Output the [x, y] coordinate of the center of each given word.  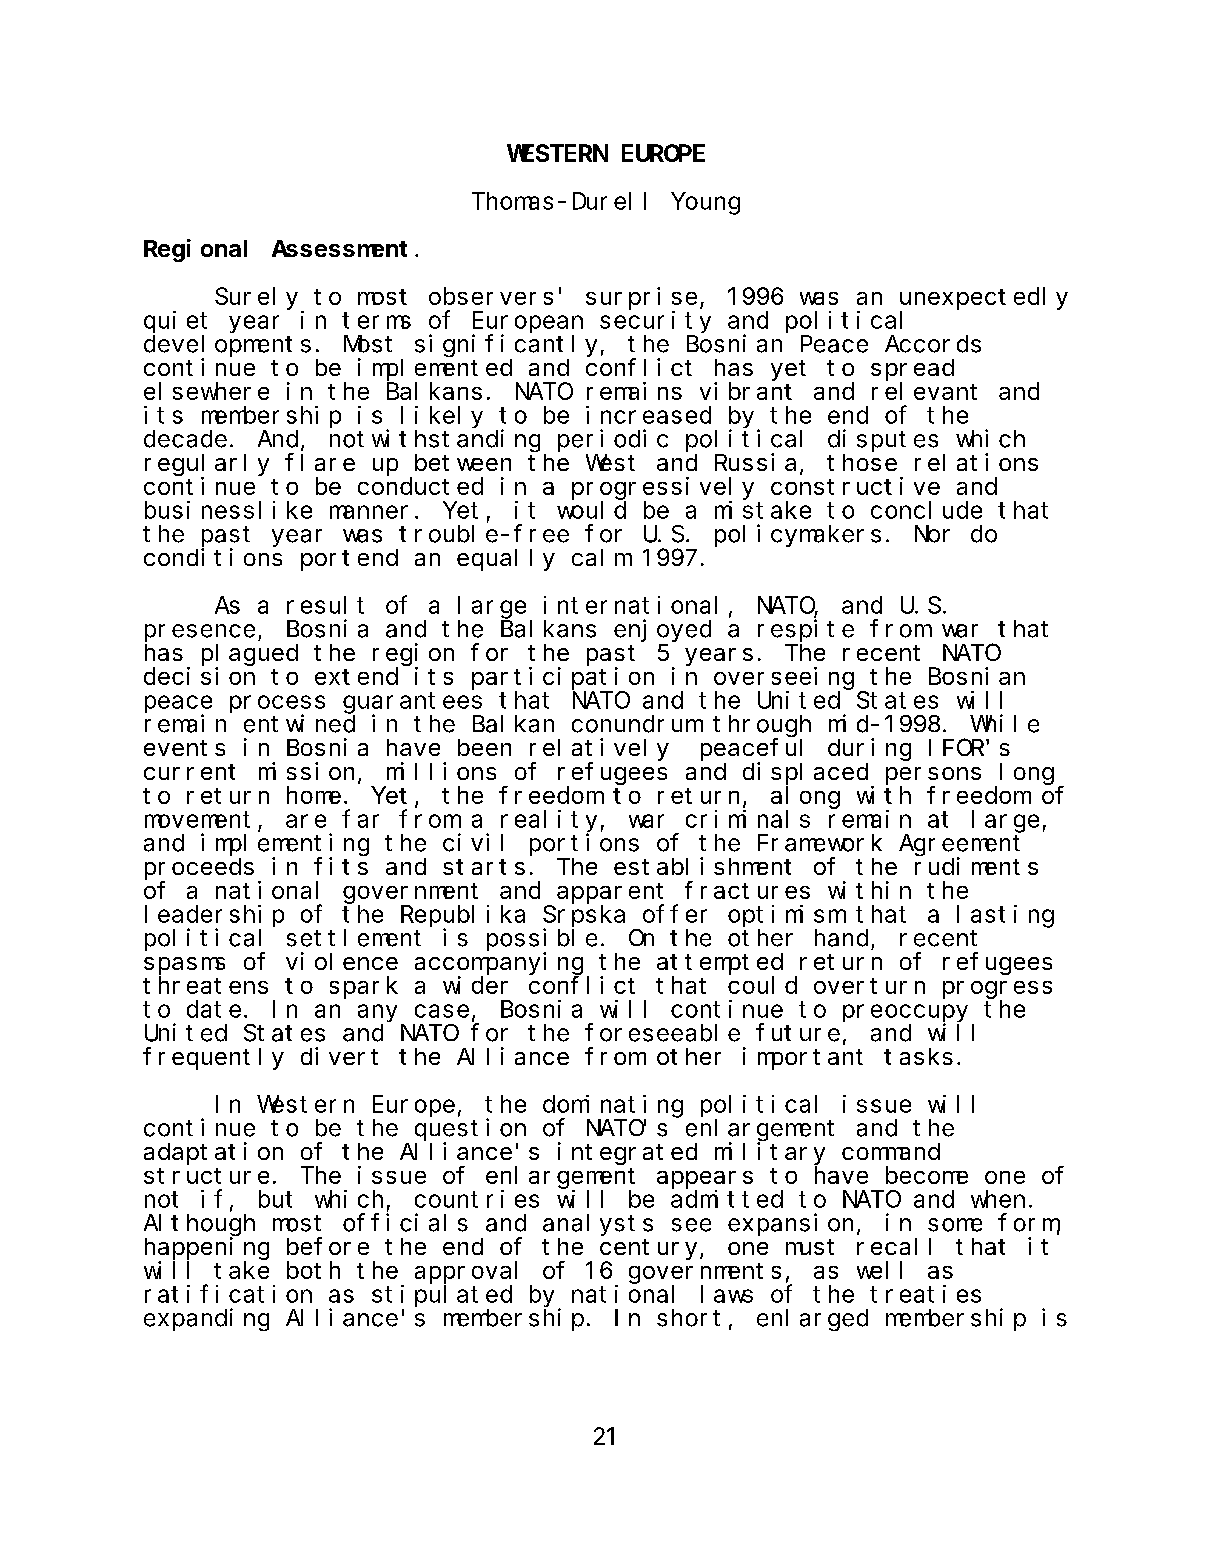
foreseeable [662, 1033]
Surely [256, 298]
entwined [299, 723]
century [650, 1249]
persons [933, 776]
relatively [599, 749]
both [313, 1270]
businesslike [228, 510]
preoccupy [905, 1014]
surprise [641, 298]
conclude [926, 510]
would [591, 510]
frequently [213, 1059]
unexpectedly [984, 298]
